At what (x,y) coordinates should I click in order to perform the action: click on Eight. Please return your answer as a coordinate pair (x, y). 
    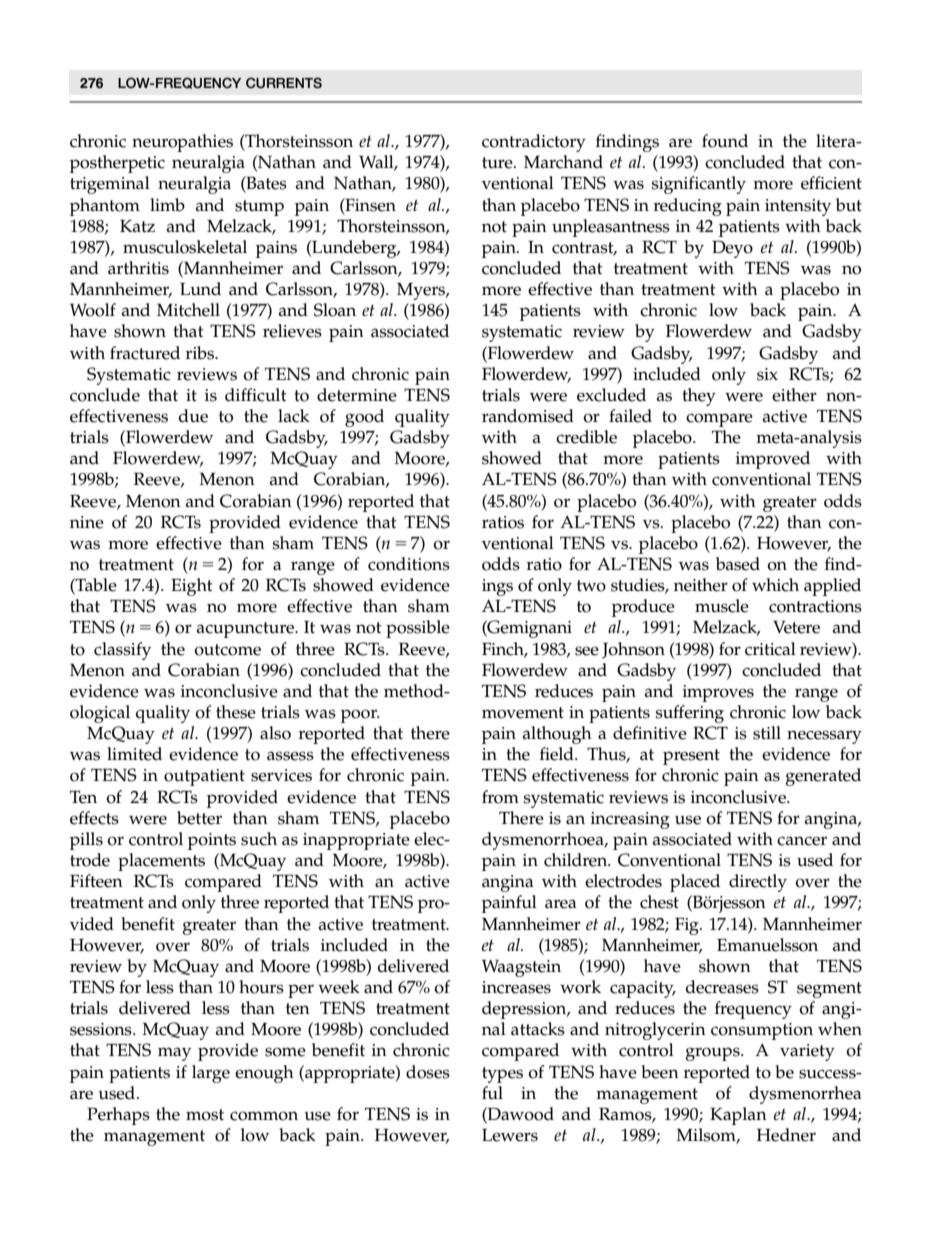
    Looking at the image, I should click on (192, 587).
